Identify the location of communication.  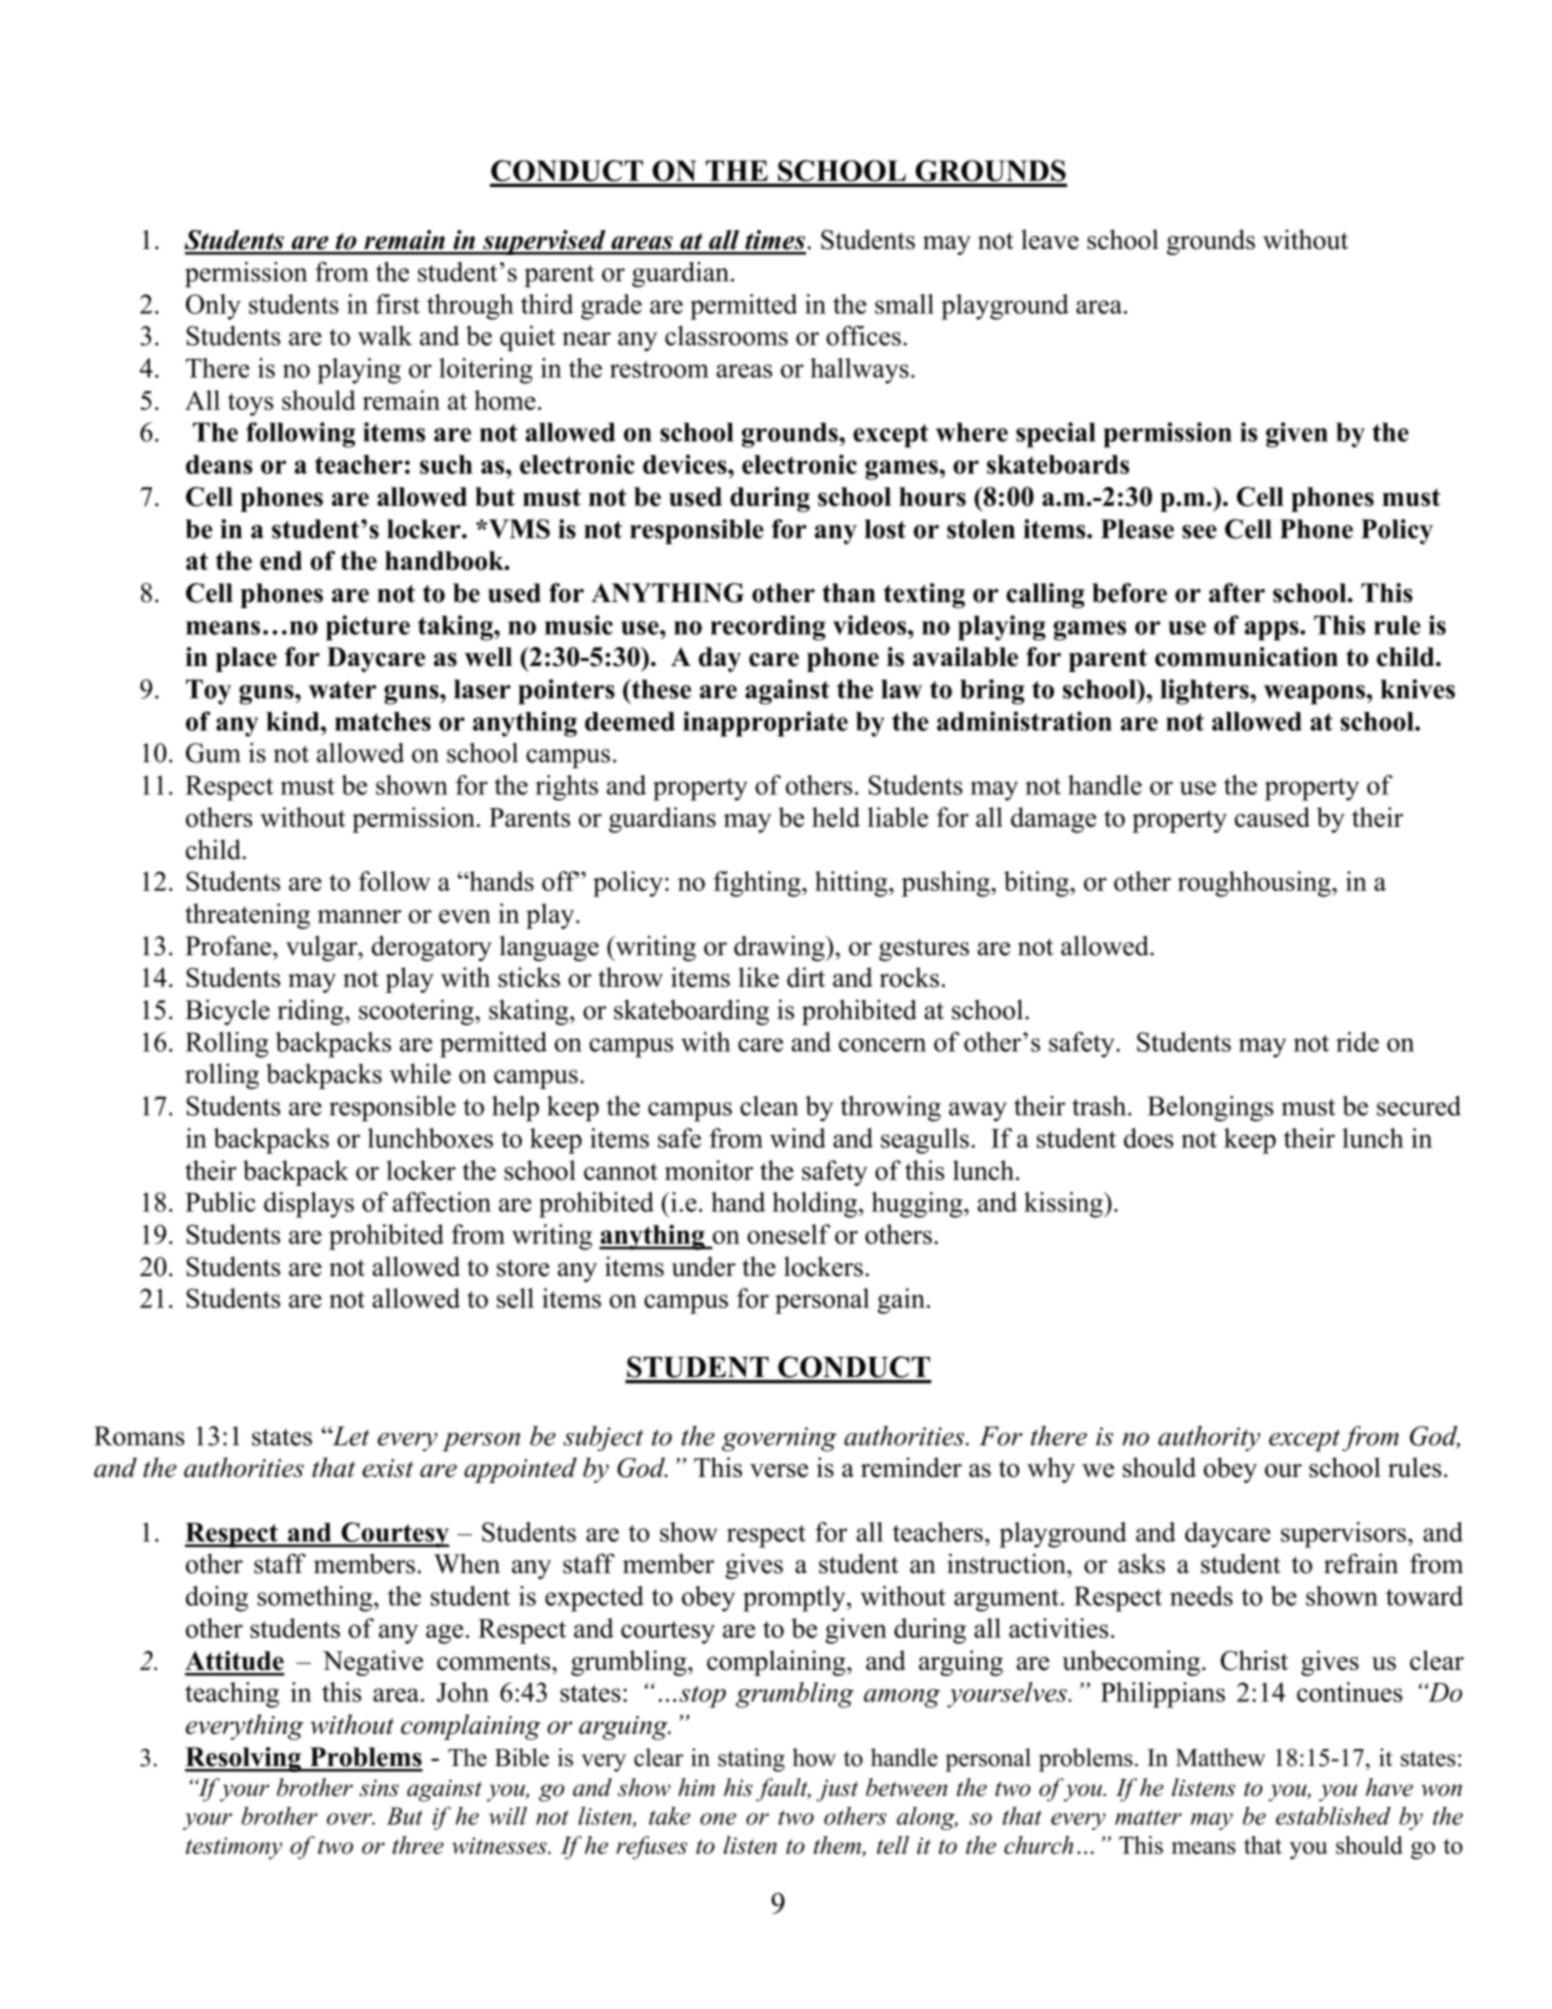
(1246, 657).
